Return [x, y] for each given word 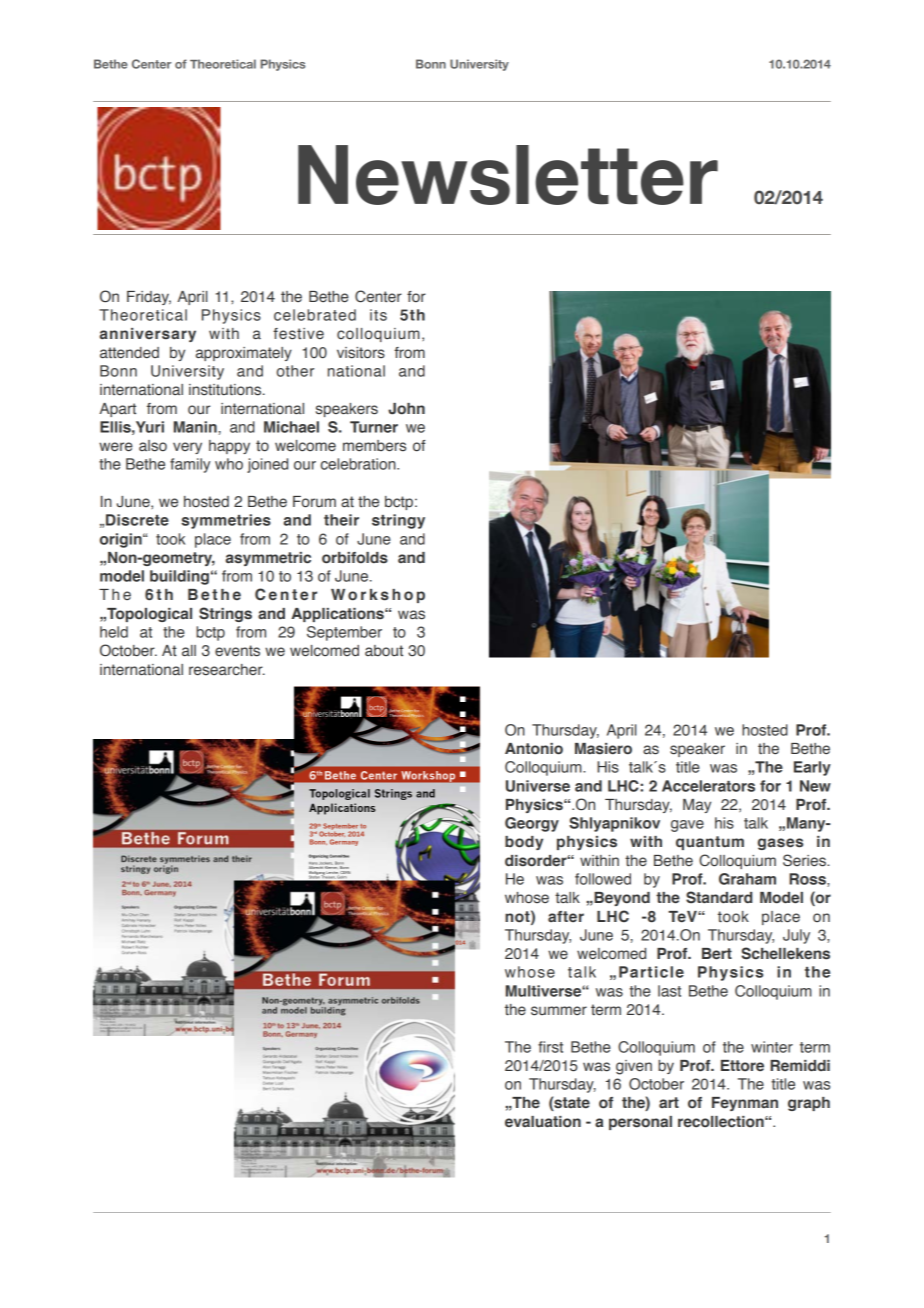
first [550, 1047]
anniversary [148, 335]
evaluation [543, 1122]
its [378, 315]
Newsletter [508, 175]
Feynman [745, 1104]
